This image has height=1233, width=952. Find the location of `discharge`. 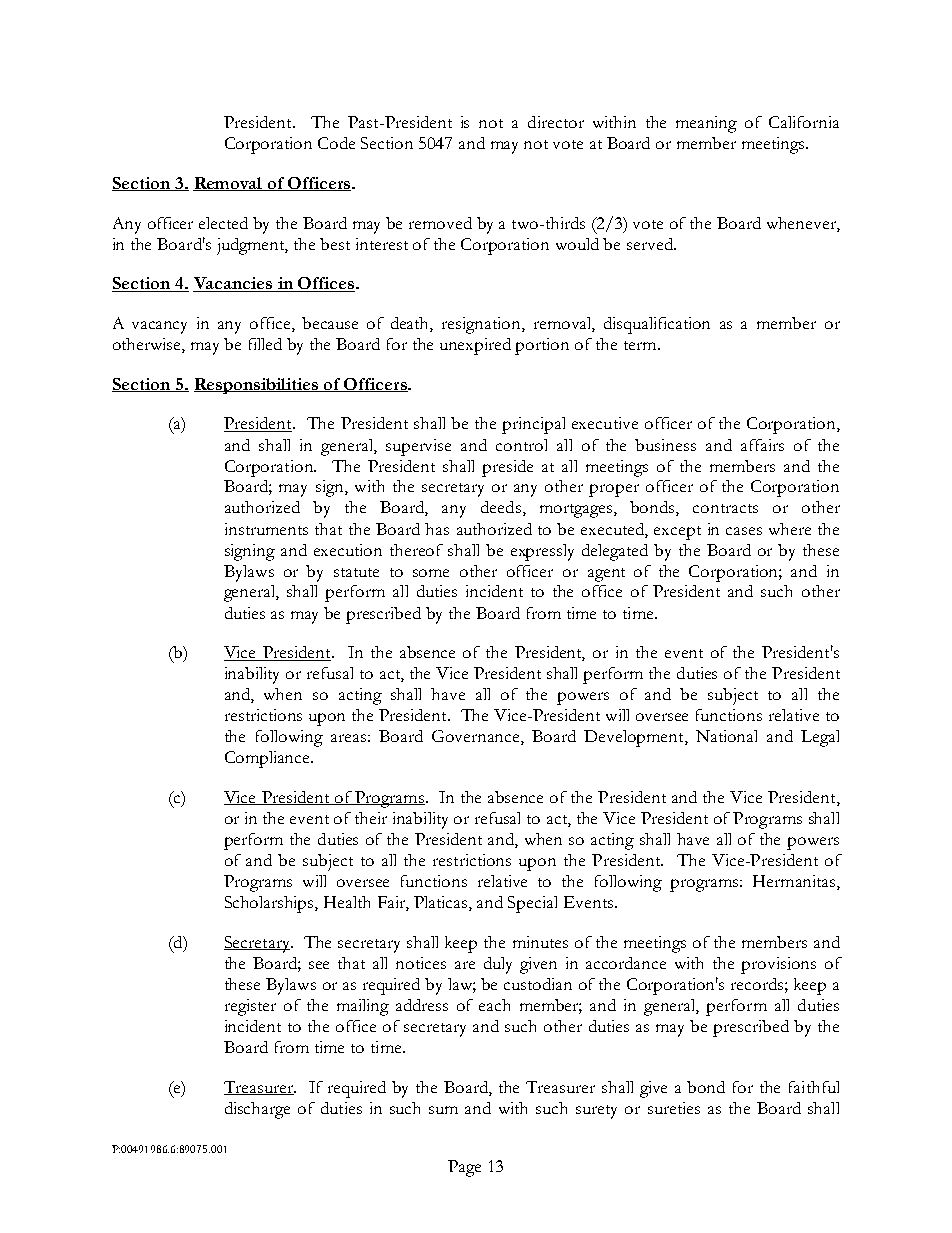

discharge is located at coordinates (257, 1110).
